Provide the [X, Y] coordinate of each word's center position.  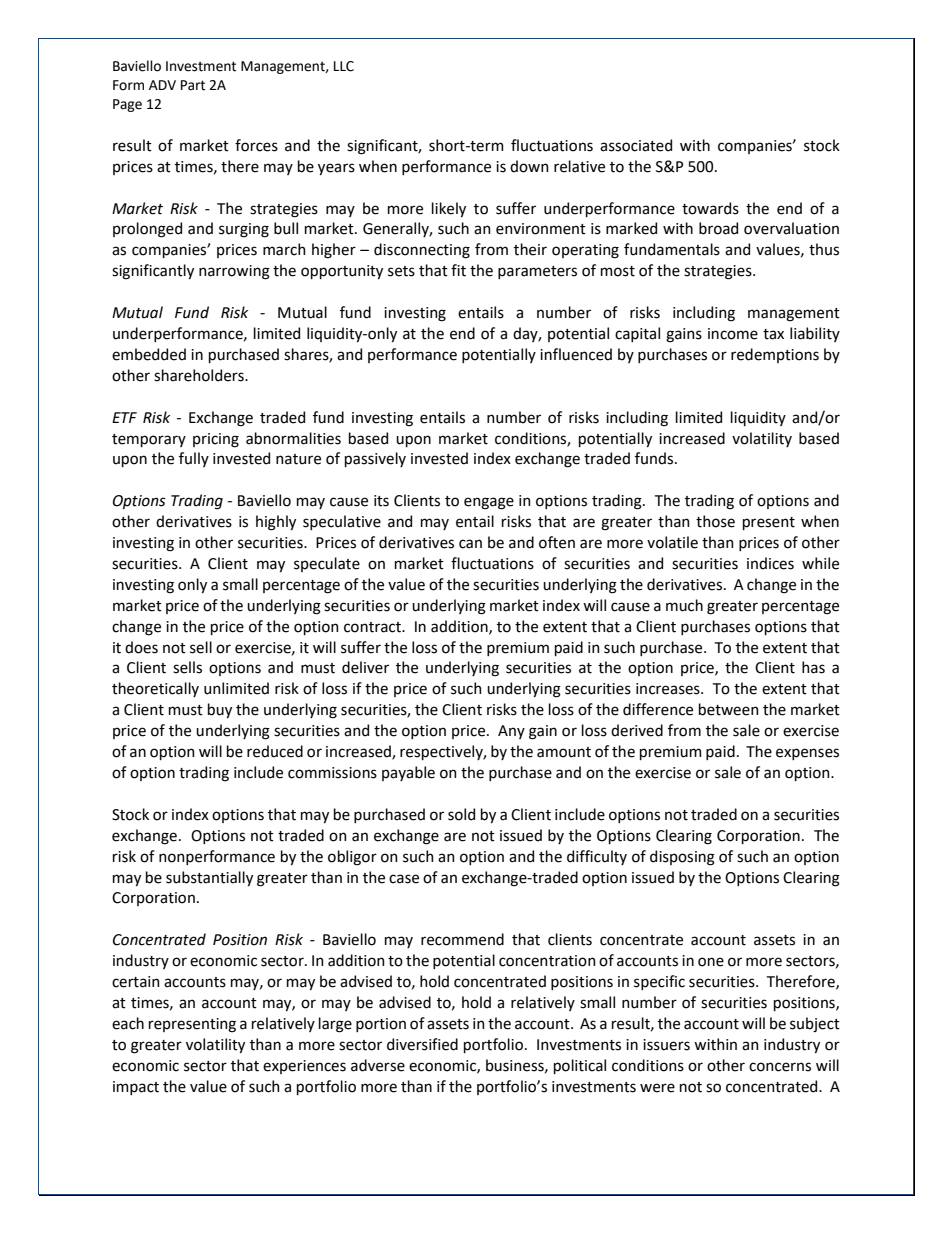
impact [136, 1088]
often [557, 542]
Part [193, 85]
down [529, 166]
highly [276, 523]
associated [636, 145]
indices [770, 563]
